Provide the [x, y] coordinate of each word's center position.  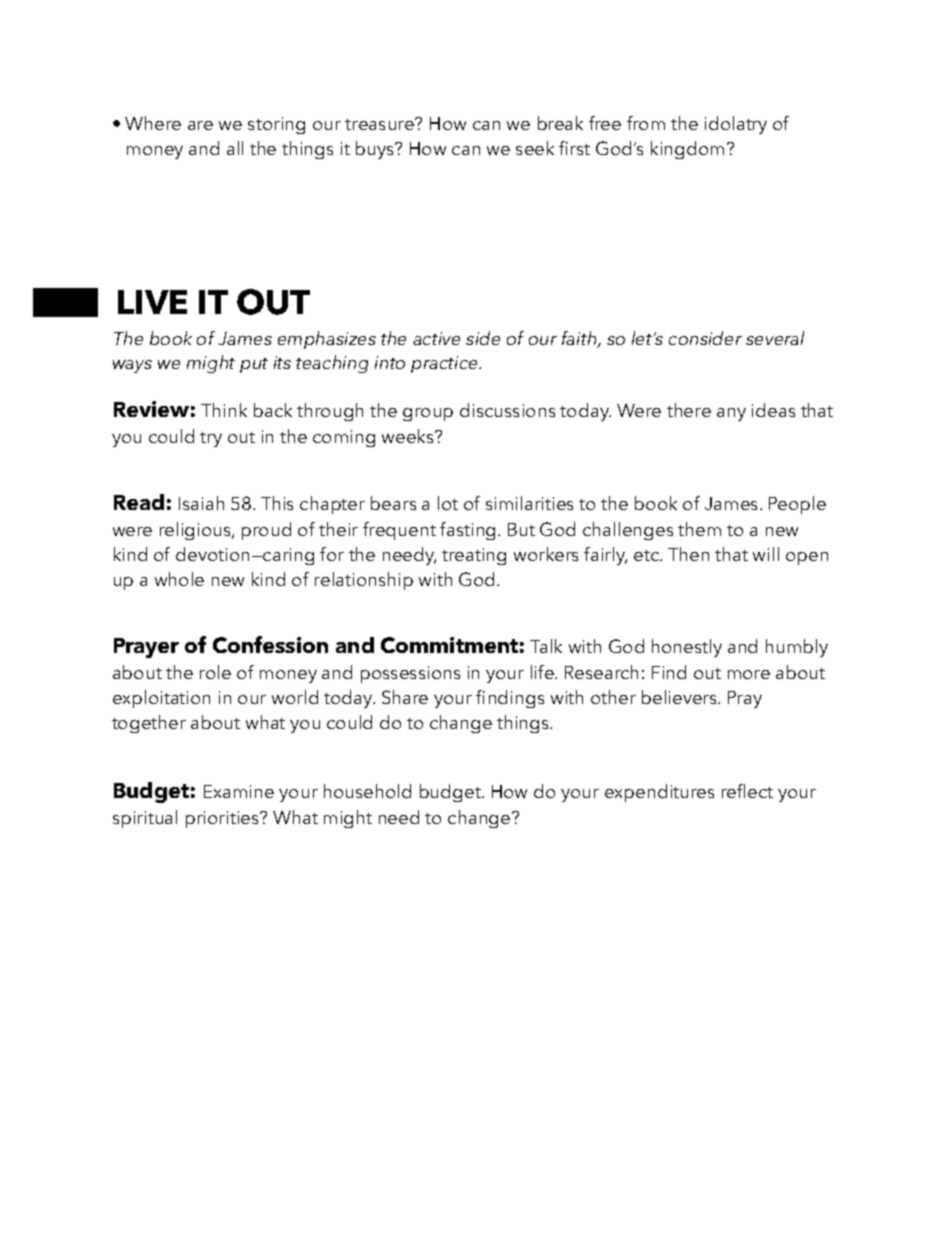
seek [535, 148]
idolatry [736, 125]
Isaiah [201, 503]
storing [276, 125]
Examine [239, 791]
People [797, 505]
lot [448, 503]
